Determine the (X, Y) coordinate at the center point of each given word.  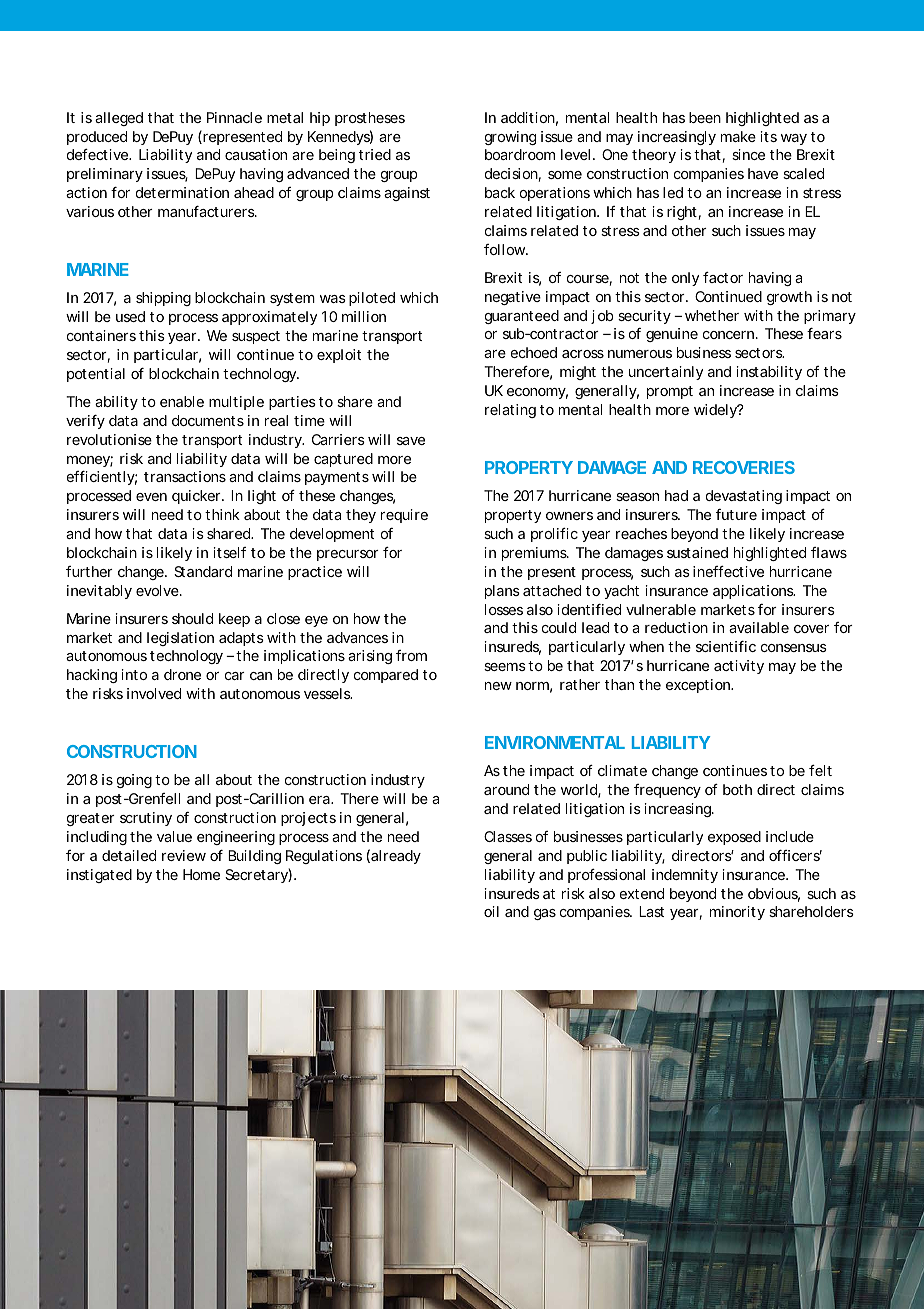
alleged (119, 119)
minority (737, 913)
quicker (196, 497)
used (130, 316)
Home (201, 874)
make (738, 136)
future (736, 514)
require (404, 516)
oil (491, 911)
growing (510, 138)
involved (154, 693)
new (498, 686)
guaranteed (522, 317)
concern (728, 335)
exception (698, 686)
